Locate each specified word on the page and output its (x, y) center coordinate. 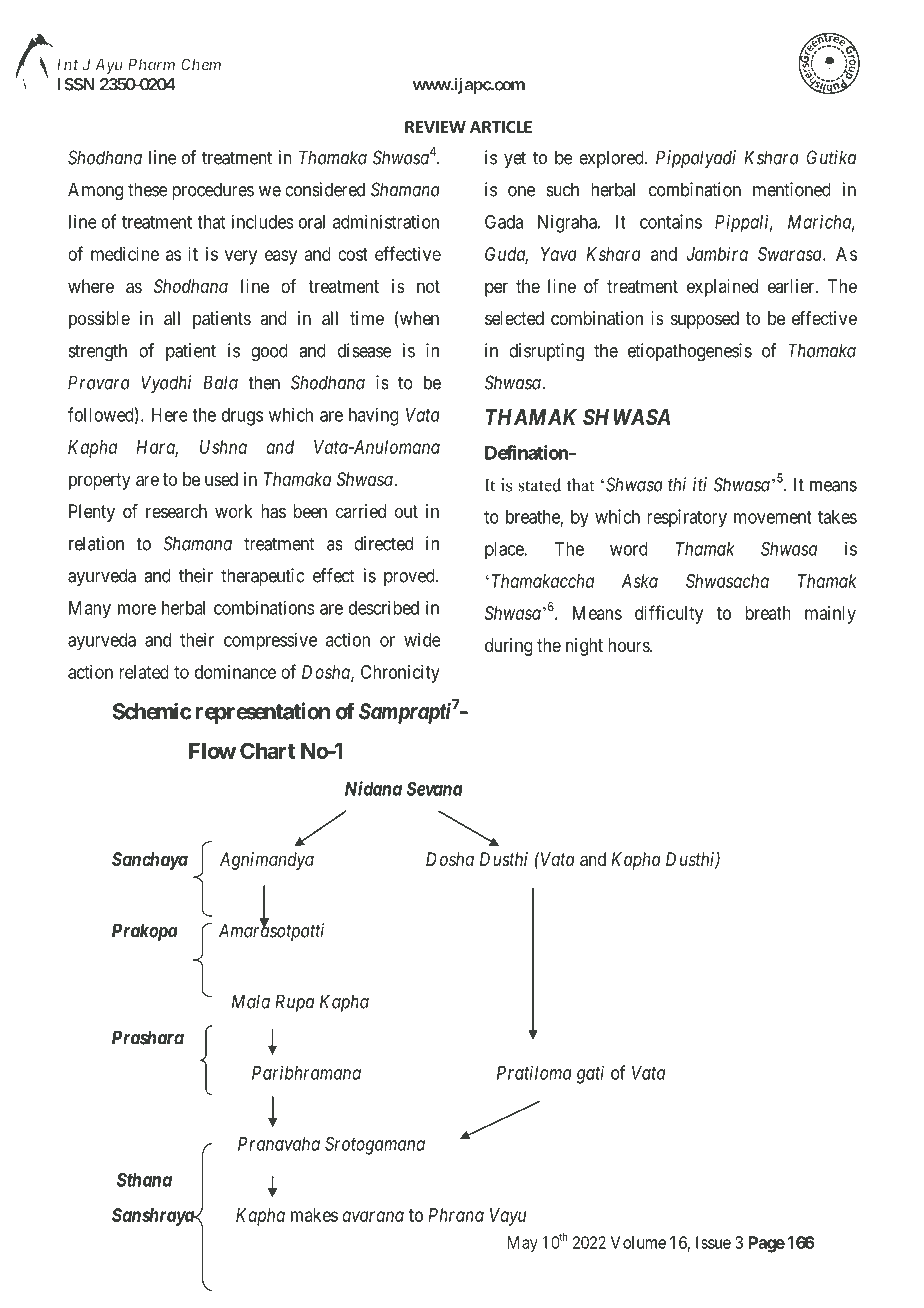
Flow (212, 751)
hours (629, 645)
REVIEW (435, 127)
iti (700, 484)
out (406, 511)
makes (314, 1215)
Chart (267, 750)
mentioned (792, 189)
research (176, 511)
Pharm (151, 64)
